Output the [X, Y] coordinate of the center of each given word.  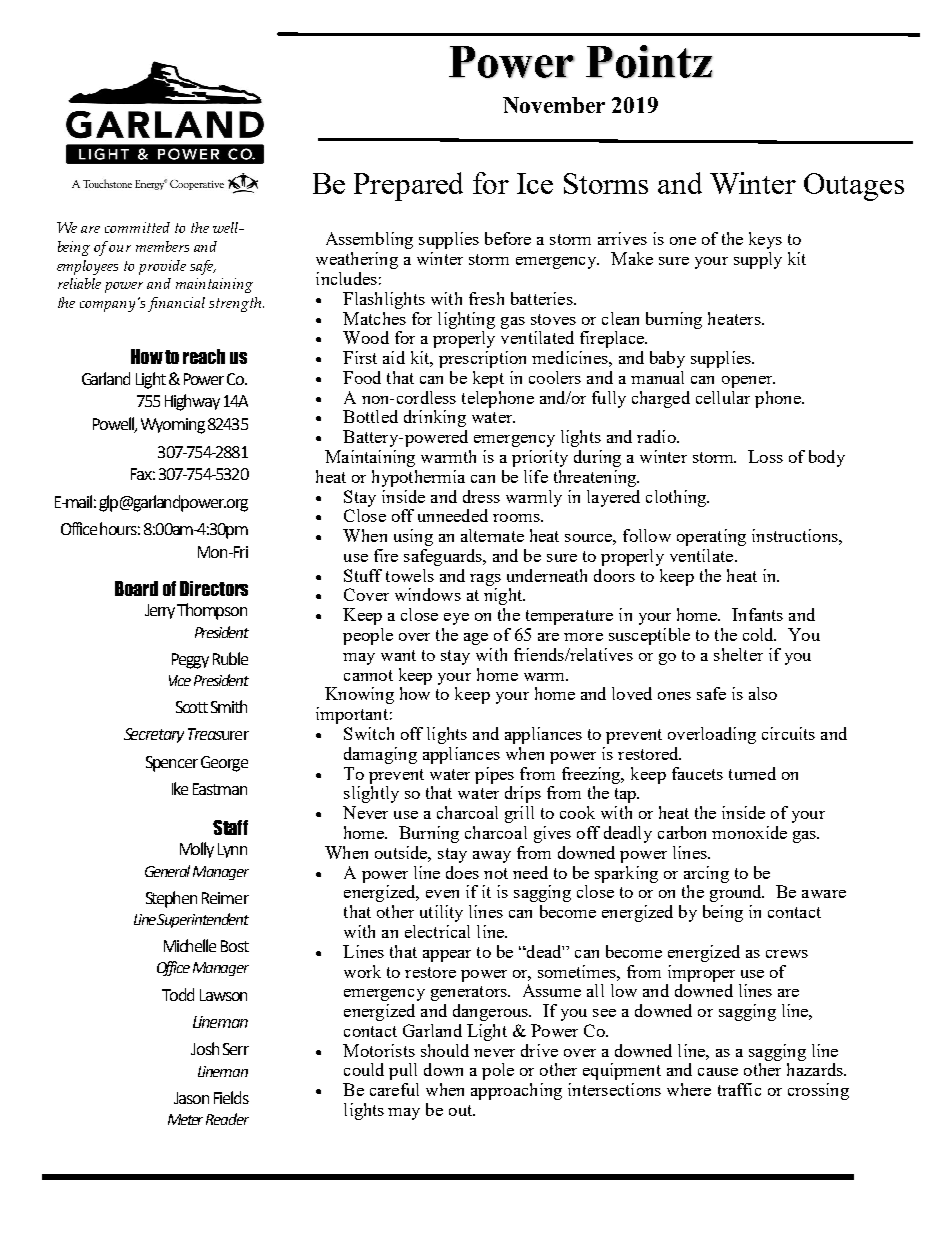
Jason [191, 1098]
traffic [739, 1089]
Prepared [408, 186]
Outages [854, 187]
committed [137, 227]
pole [498, 1071]
